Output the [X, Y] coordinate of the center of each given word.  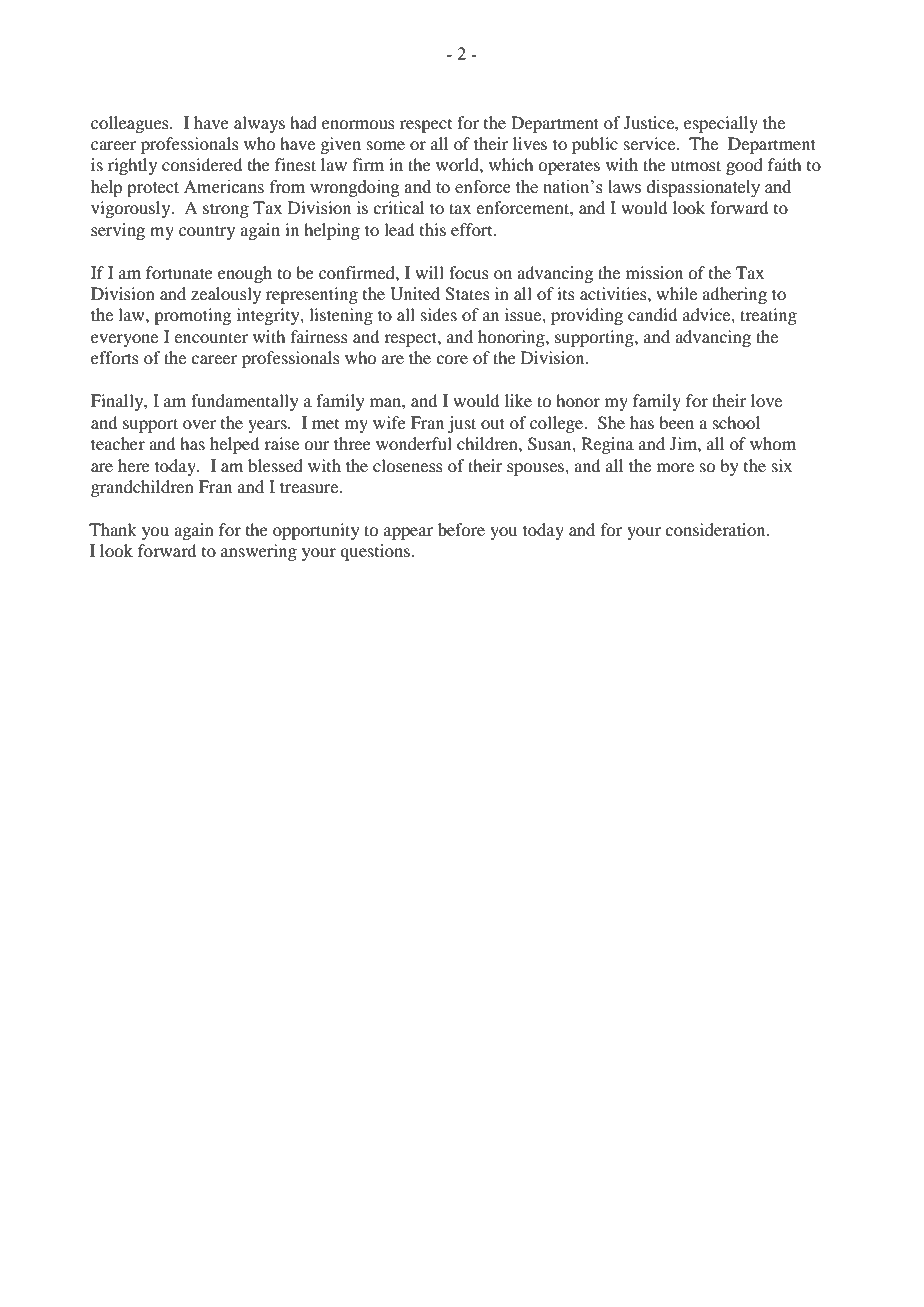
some [386, 145]
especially [721, 124]
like [518, 400]
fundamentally [245, 402]
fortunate [179, 272]
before [461, 529]
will [429, 272]
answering [259, 552]
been [676, 422]
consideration [716, 529]
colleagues [131, 124]
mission [654, 272]
